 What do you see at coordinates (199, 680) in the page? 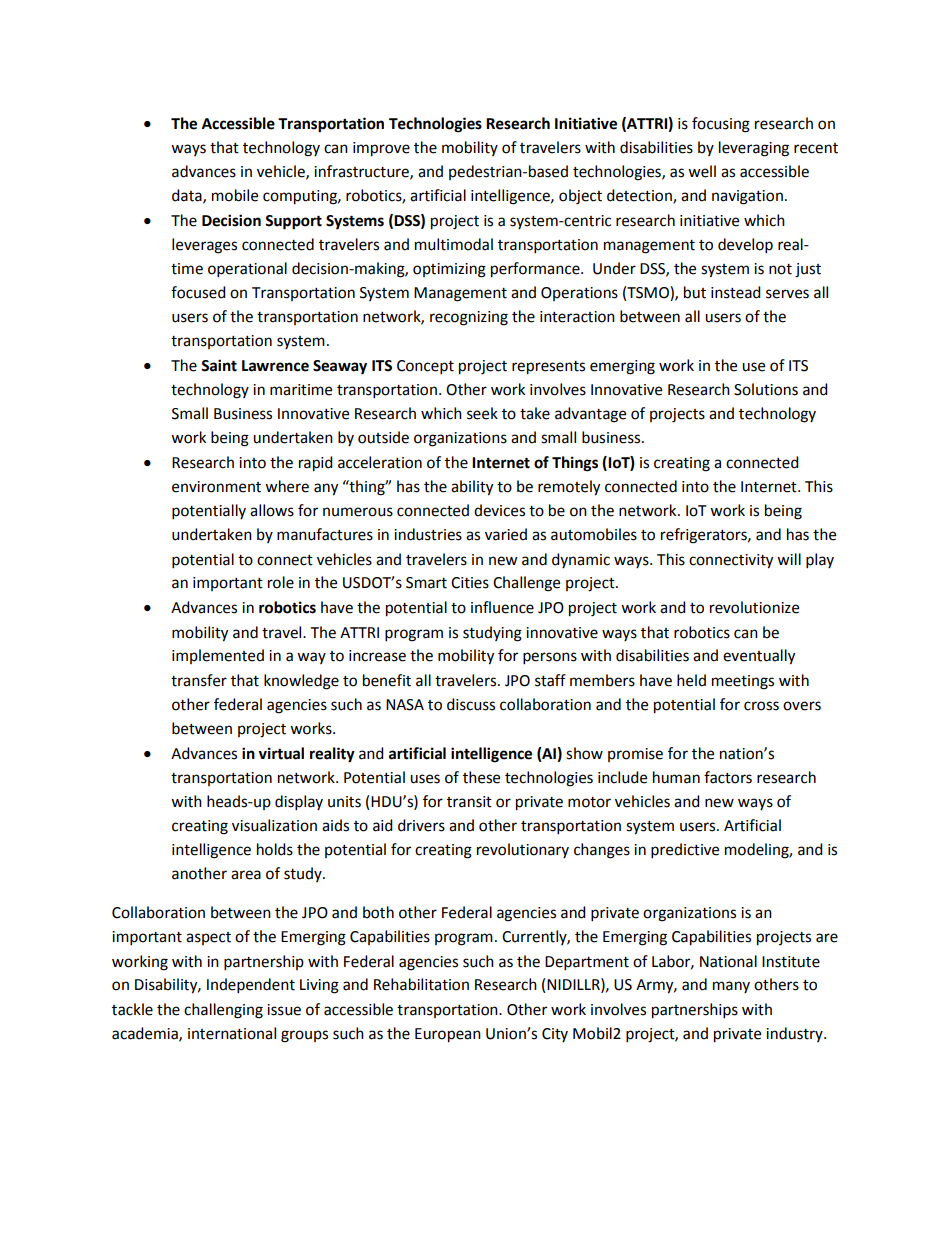
I see `transfer` at bounding box center [199, 680].
